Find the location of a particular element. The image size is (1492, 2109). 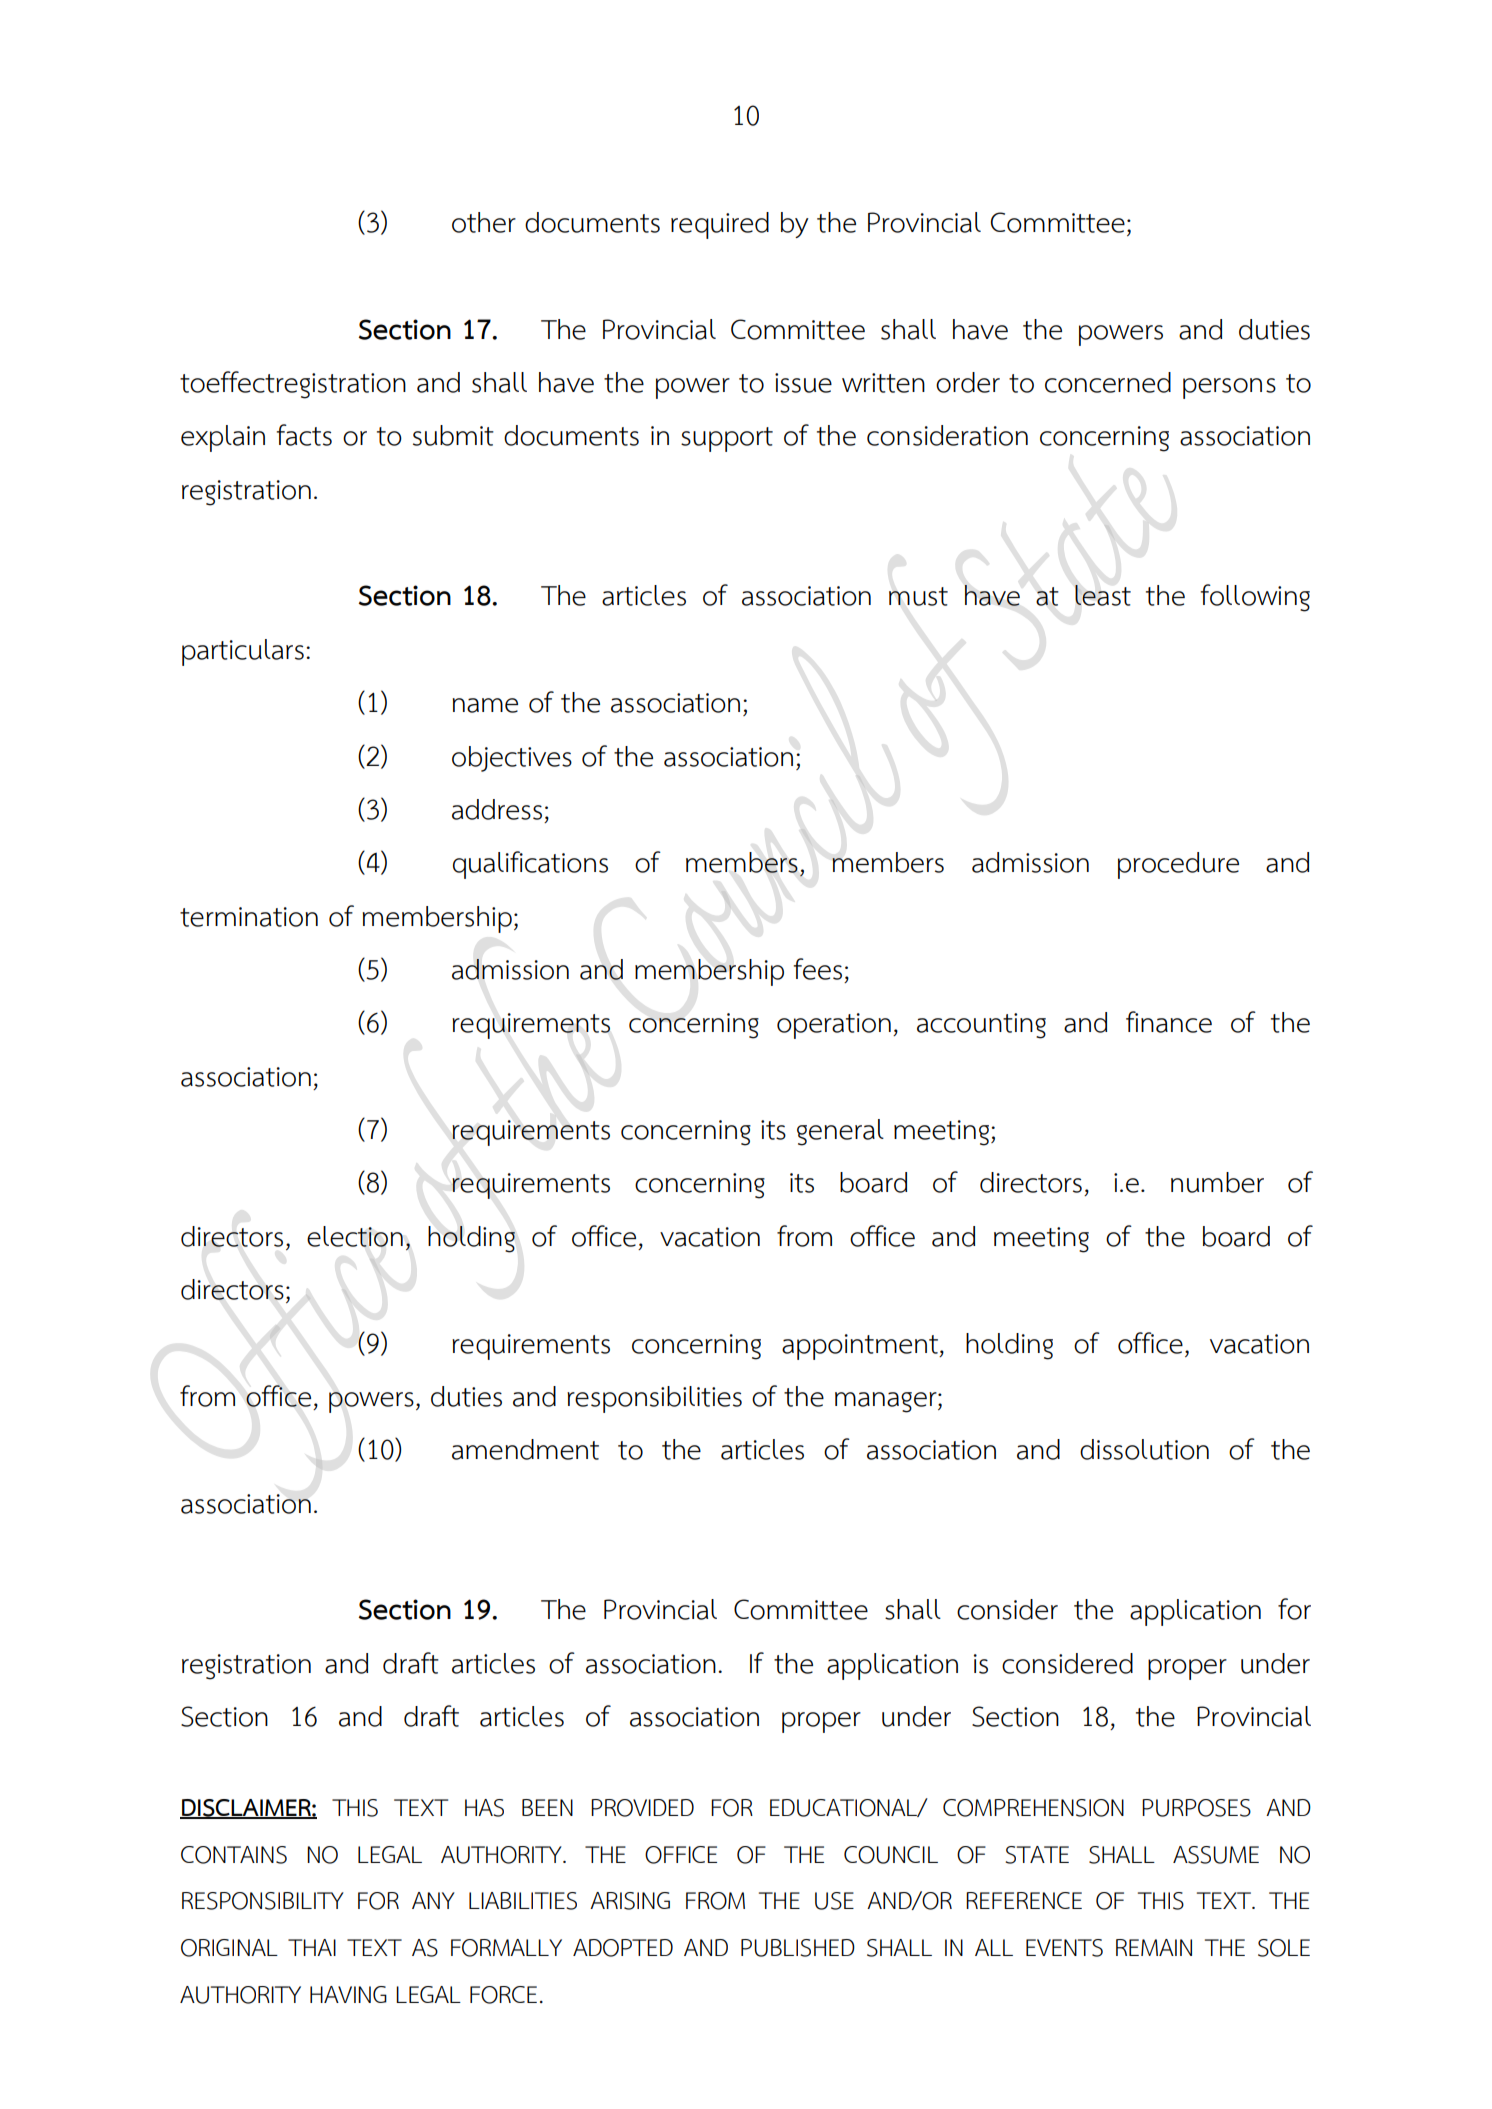

fees is located at coordinates (818, 969).
